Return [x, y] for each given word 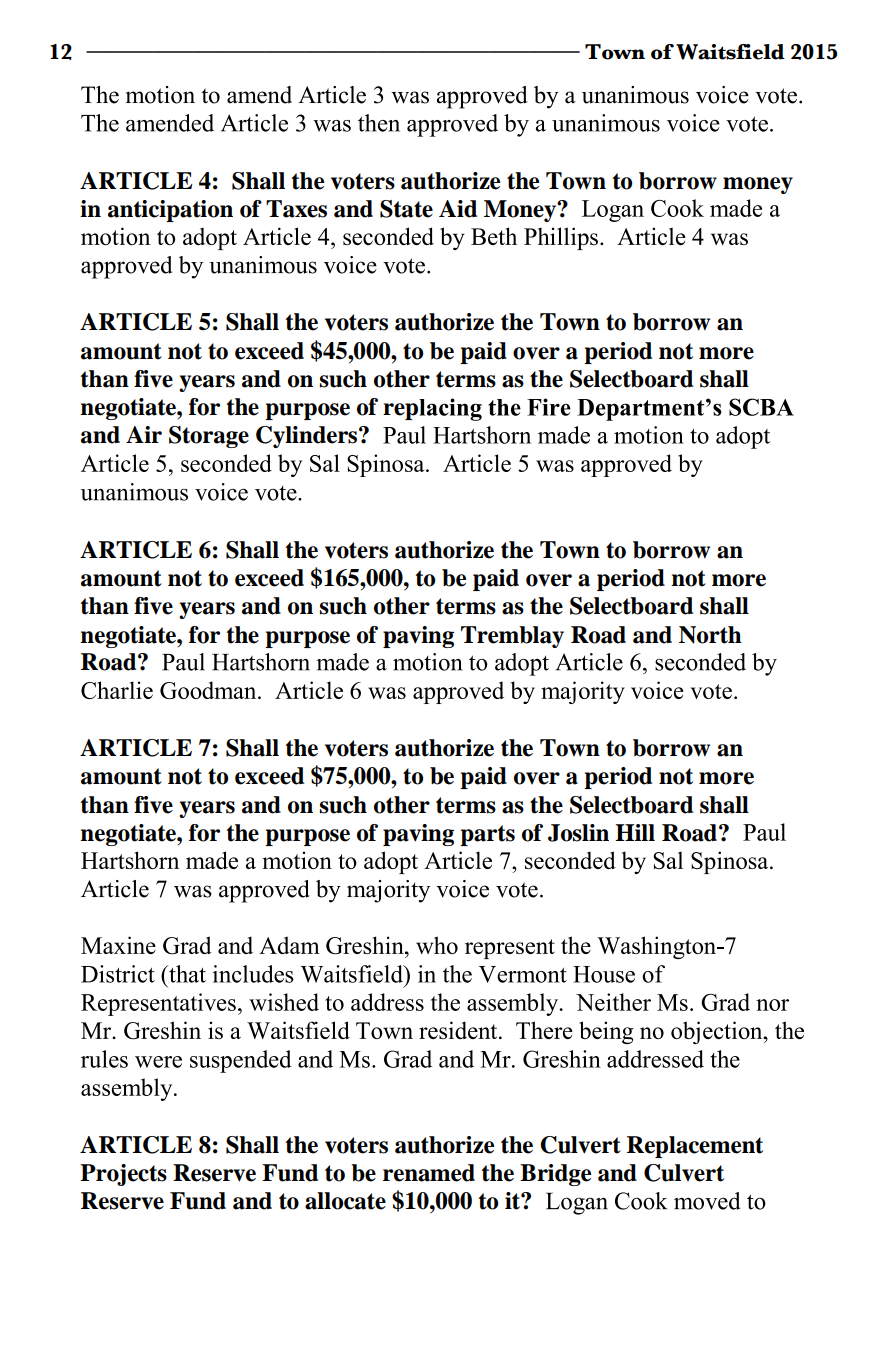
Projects [123, 1175]
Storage [209, 437]
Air [144, 434]
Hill [635, 832]
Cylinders [308, 437]
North [710, 635]
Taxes [296, 209]
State [406, 209]
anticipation [170, 211]
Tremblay [512, 637]
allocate [345, 1201]
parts [487, 835]
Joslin [578, 833]
